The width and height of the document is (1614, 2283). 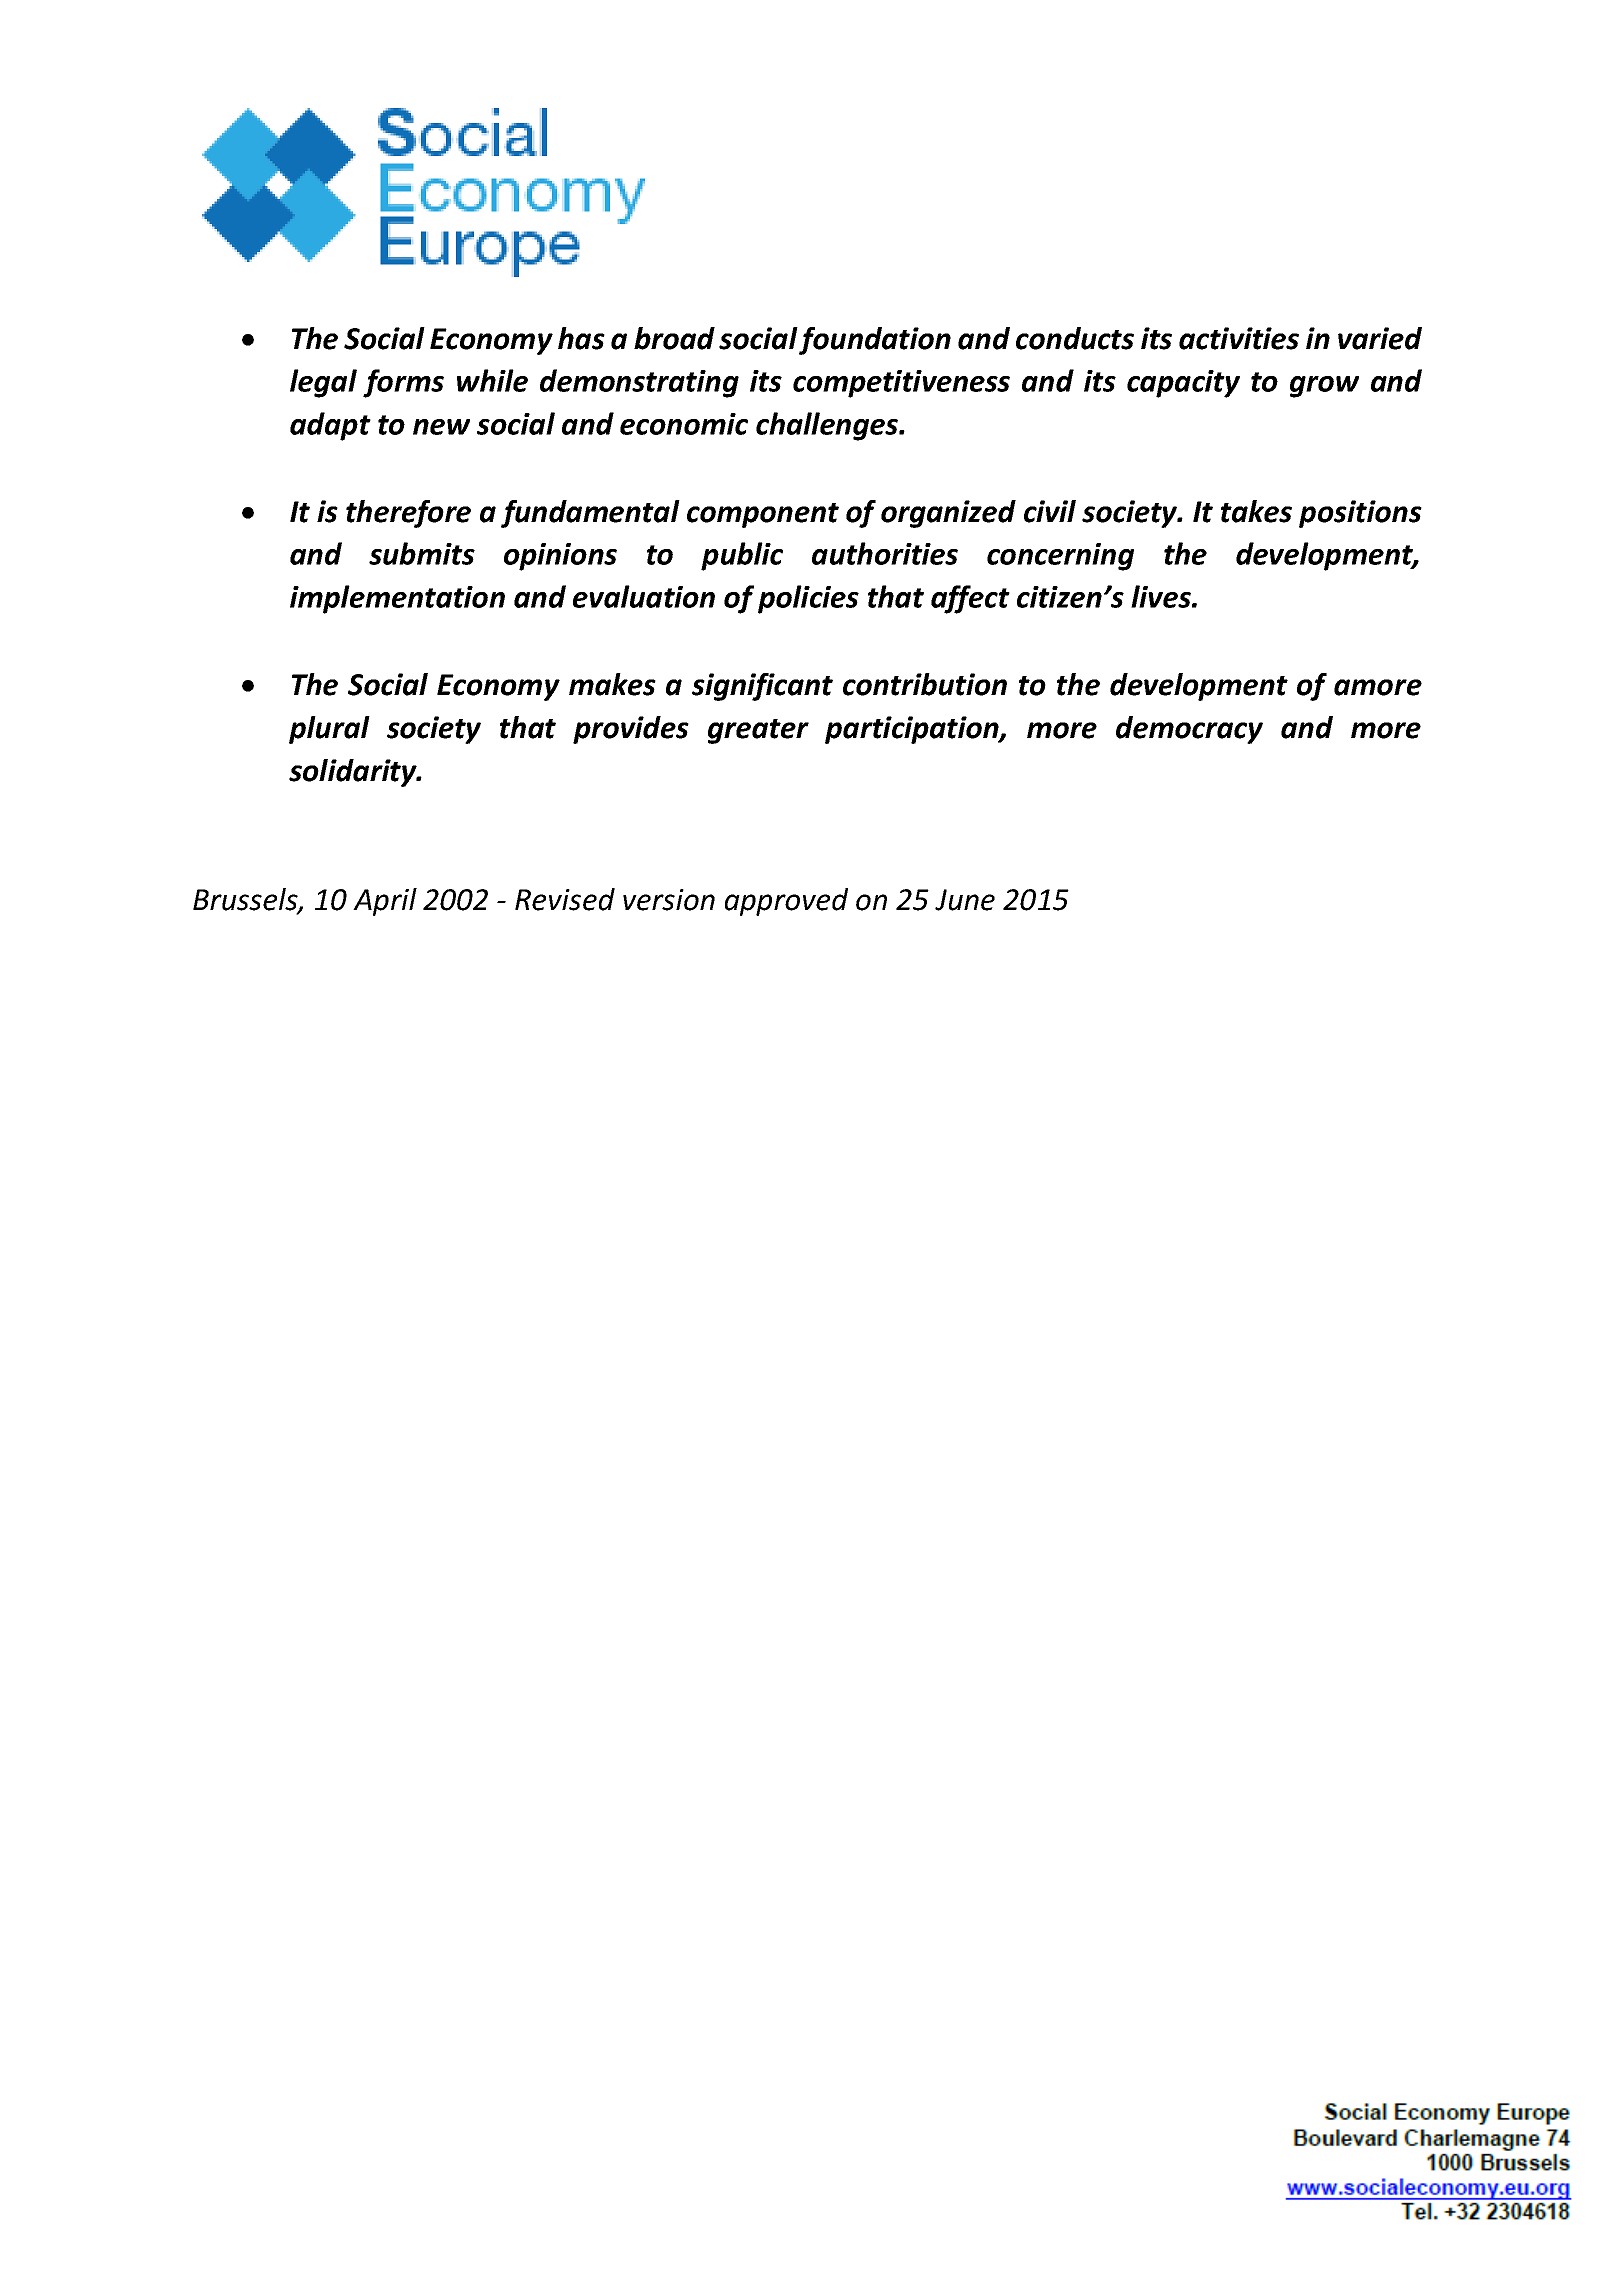 What do you see at coordinates (1189, 730) in the document?
I see `democracy` at bounding box center [1189, 730].
